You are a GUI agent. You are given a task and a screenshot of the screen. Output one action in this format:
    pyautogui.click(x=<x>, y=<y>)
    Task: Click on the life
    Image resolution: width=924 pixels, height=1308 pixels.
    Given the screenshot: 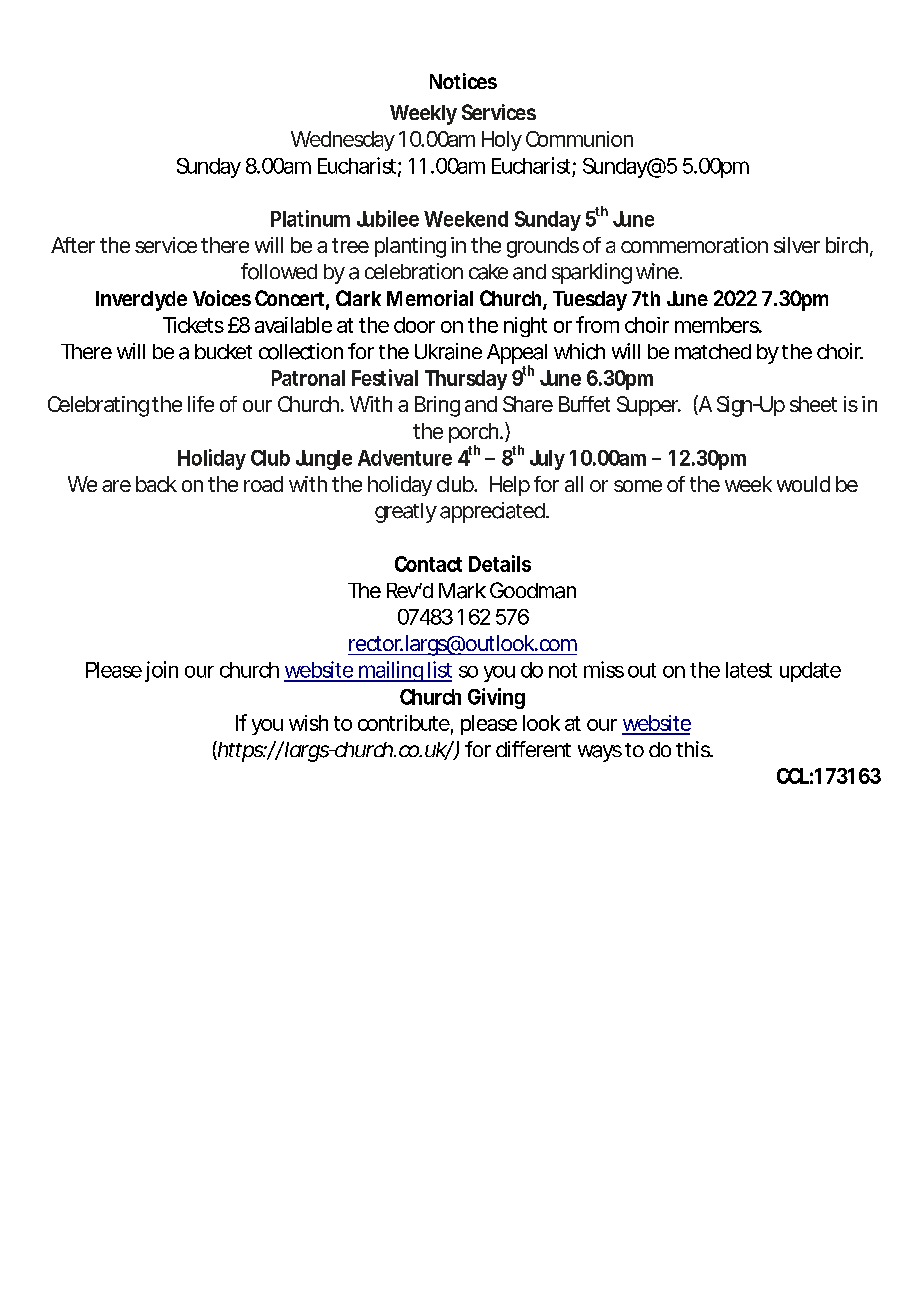 What is the action you would take?
    pyautogui.click(x=201, y=404)
